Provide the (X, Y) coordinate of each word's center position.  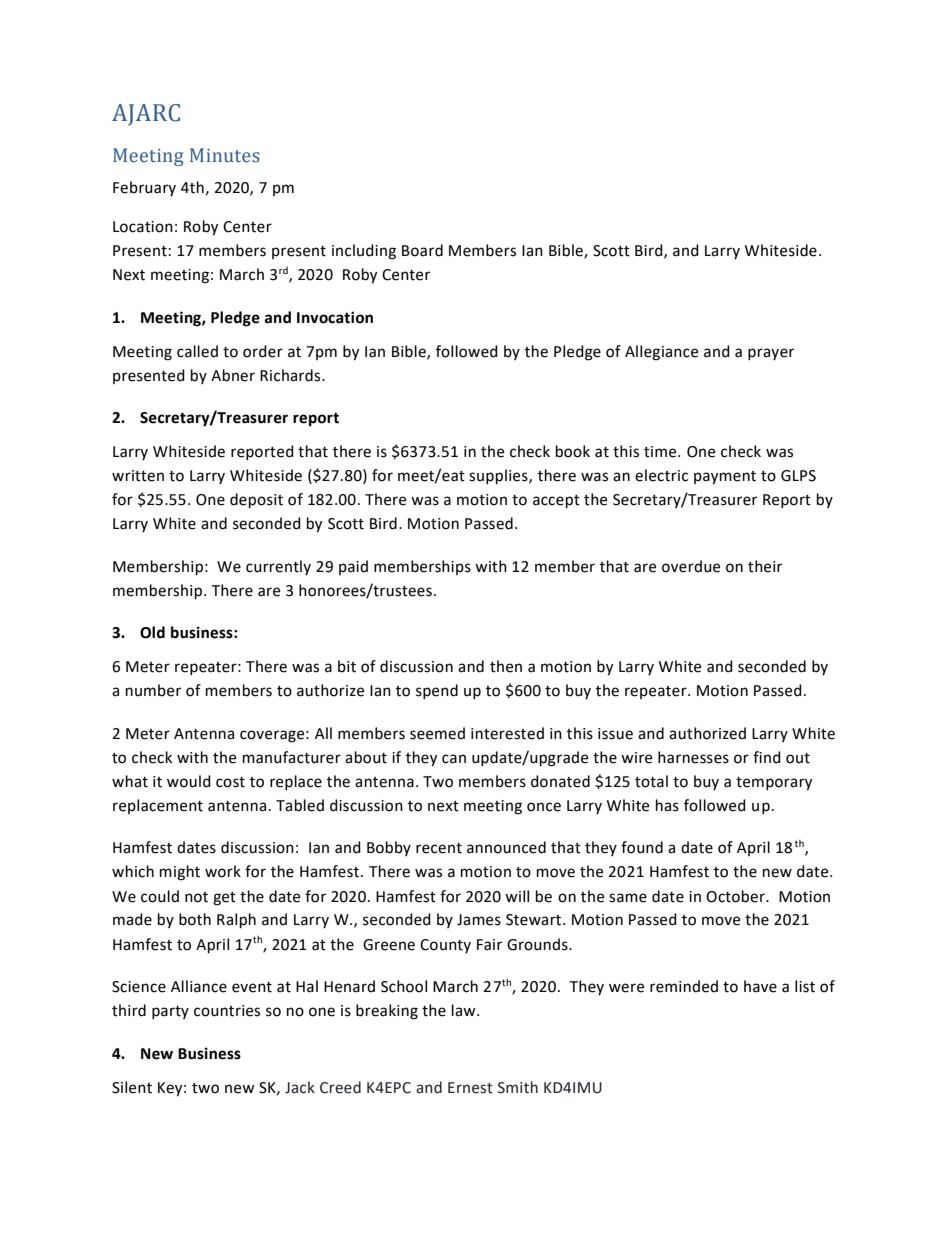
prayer (771, 354)
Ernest (470, 1088)
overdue (691, 566)
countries (227, 1011)
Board (422, 250)
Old (152, 632)
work (223, 871)
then (506, 666)
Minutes (225, 155)
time (661, 452)
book (573, 451)
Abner (233, 375)
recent (439, 848)
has (667, 805)
